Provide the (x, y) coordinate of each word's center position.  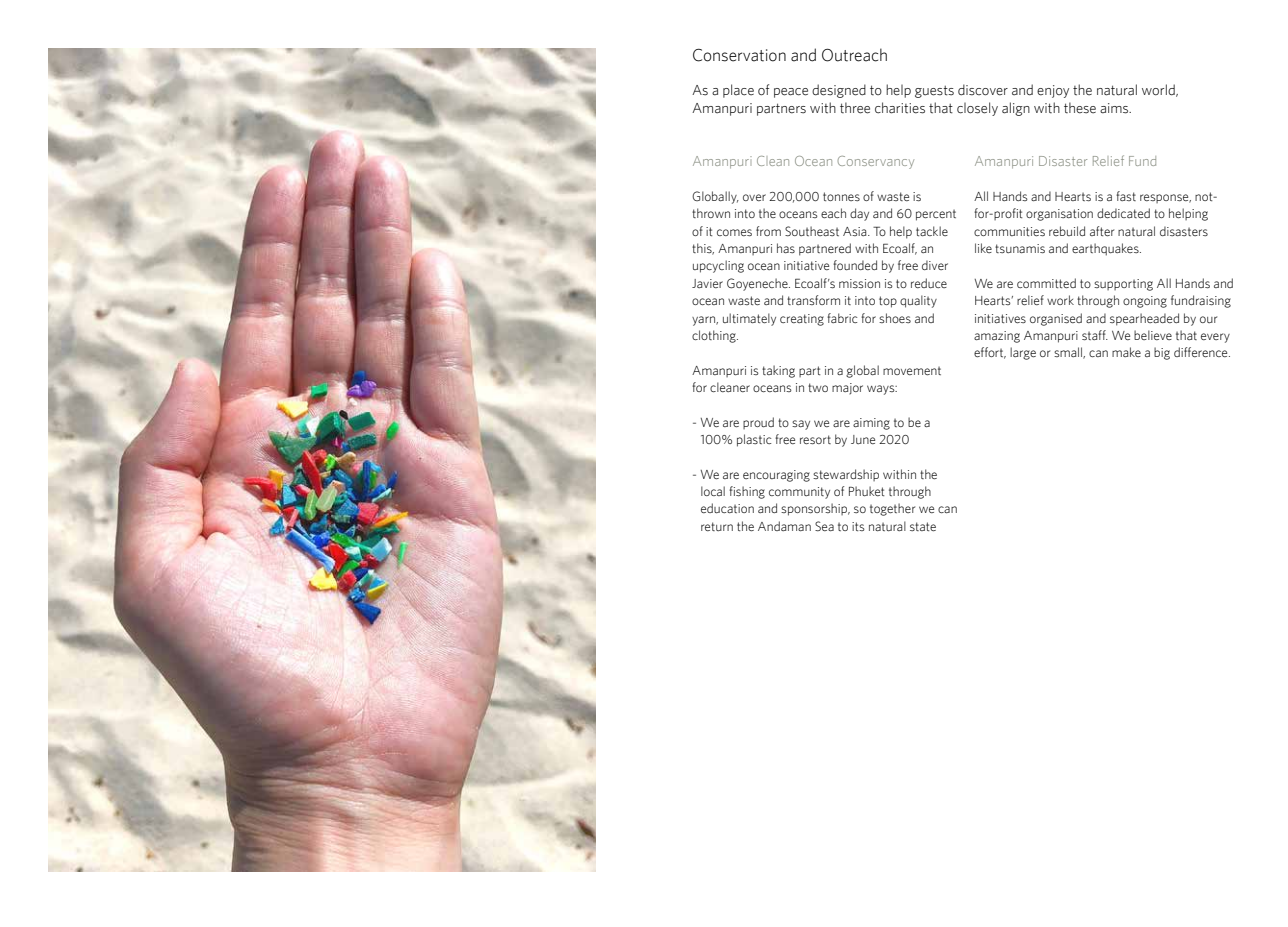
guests (934, 91)
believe (1153, 335)
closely (977, 109)
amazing (997, 337)
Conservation (739, 55)
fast (1126, 196)
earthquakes (1106, 249)
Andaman (784, 526)
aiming (871, 424)
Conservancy (875, 162)
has (786, 248)
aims (1115, 108)
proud (758, 423)
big (1162, 353)
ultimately (749, 319)
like (983, 248)
